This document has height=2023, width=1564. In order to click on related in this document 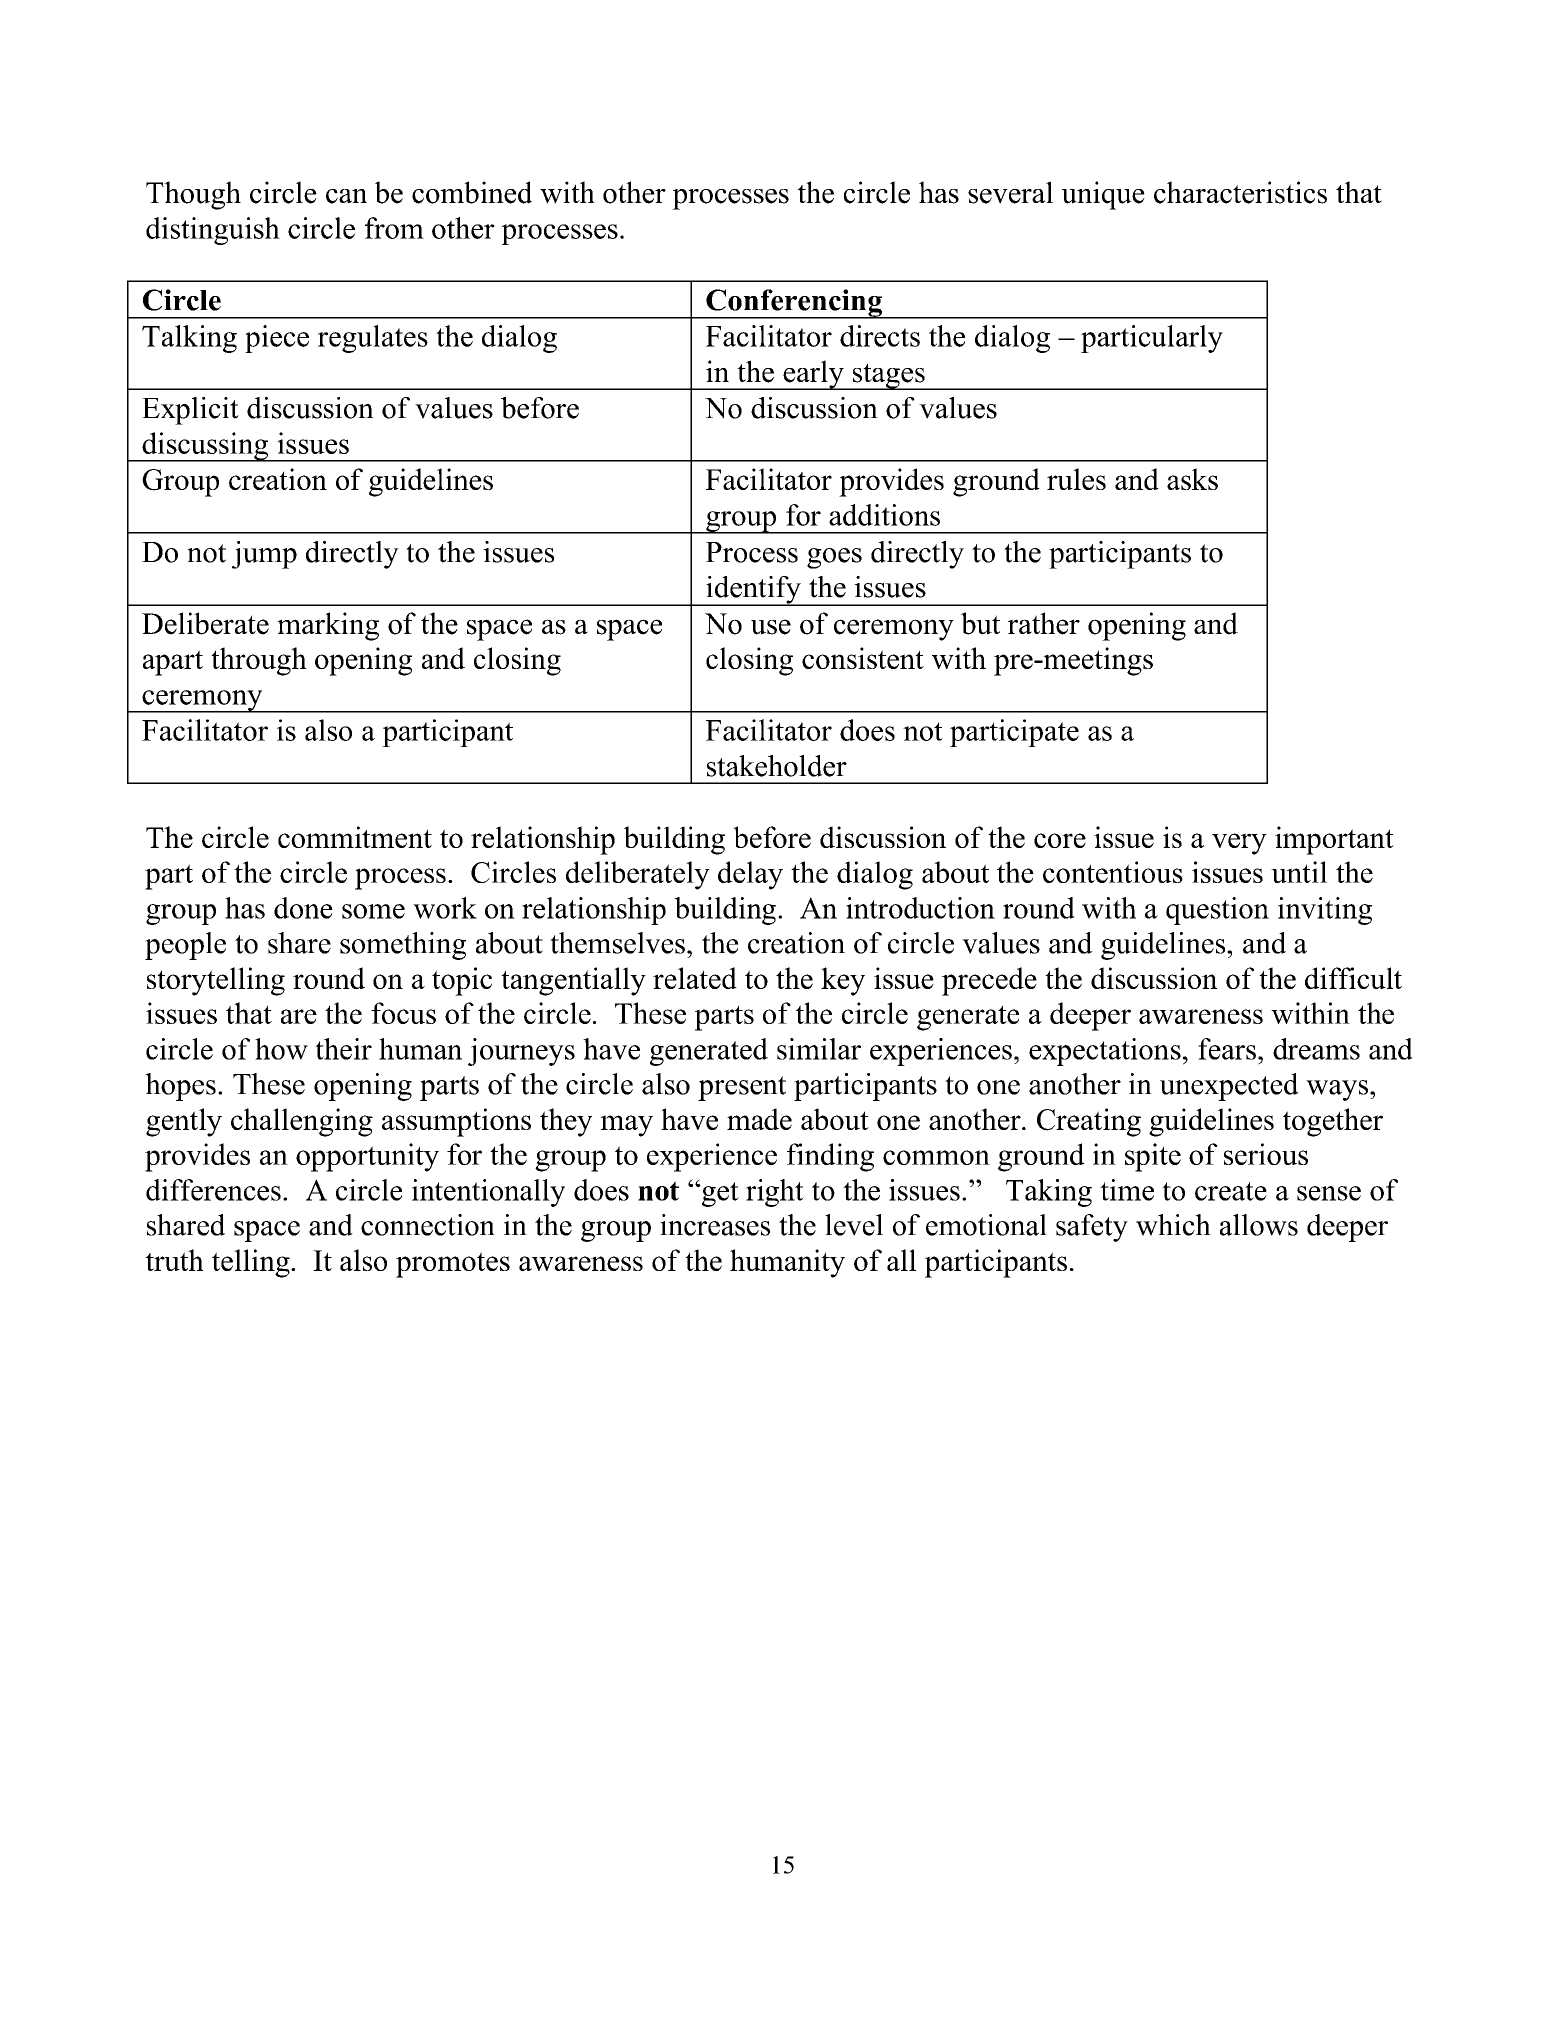, I will do `click(695, 978)`.
